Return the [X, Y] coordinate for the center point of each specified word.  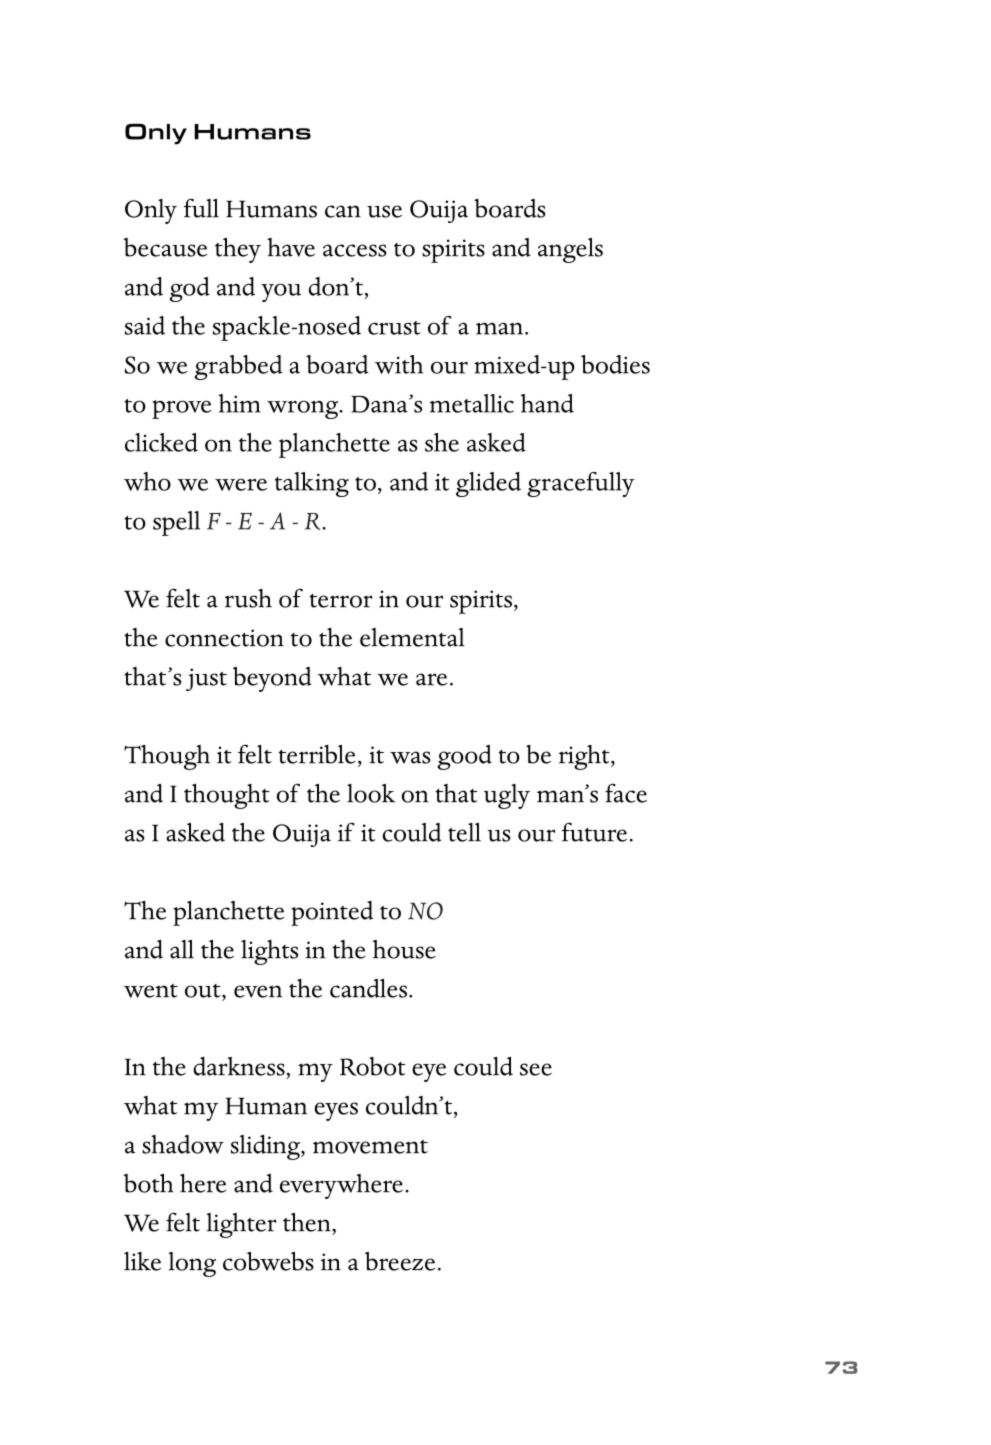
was [410, 757]
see [536, 1069]
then [308, 1222]
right [585, 757]
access [355, 250]
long [192, 1264]
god [190, 289]
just [206, 679]
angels [570, 250]
